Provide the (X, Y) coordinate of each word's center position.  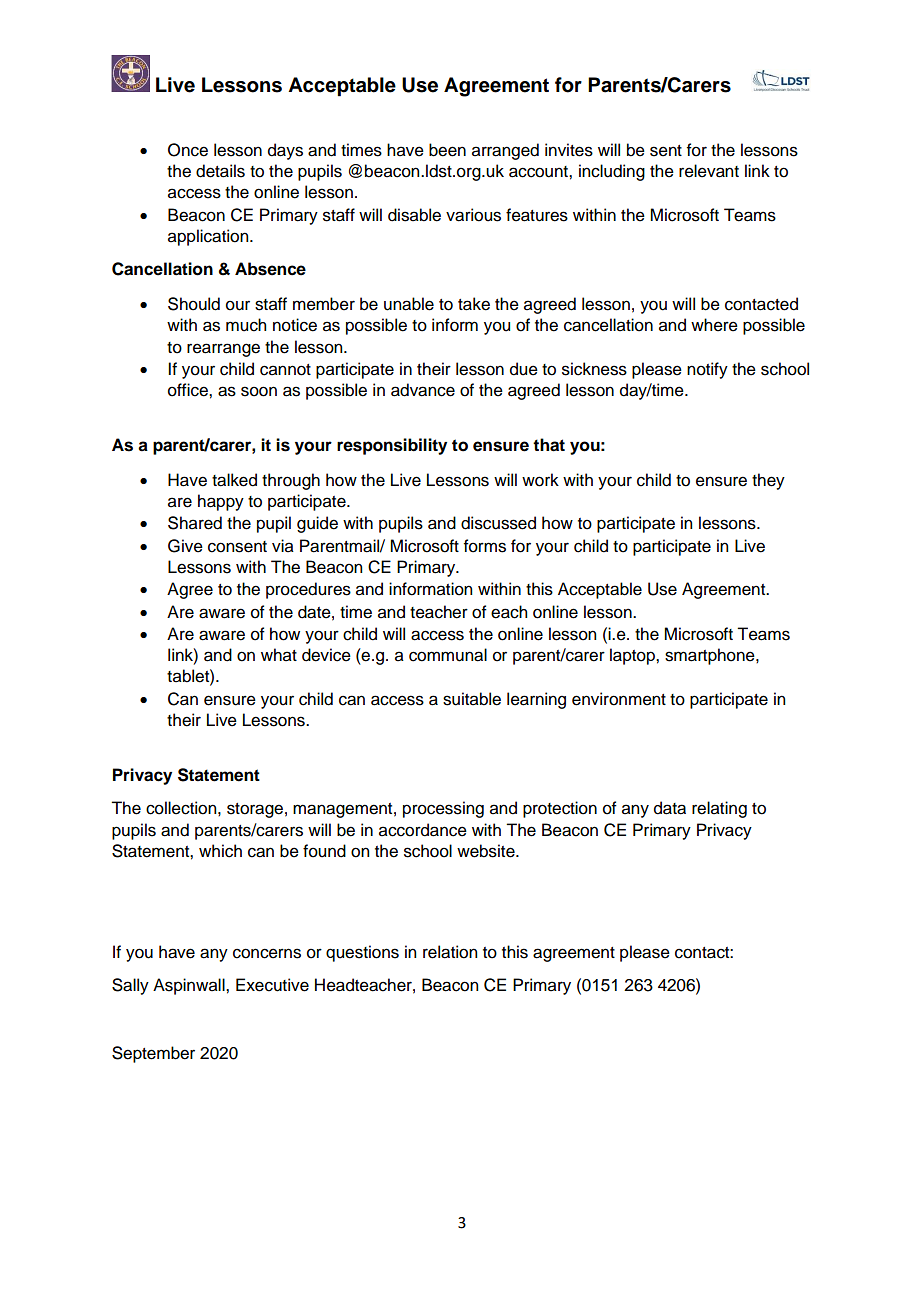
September (153, 1054)
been (447, 150)
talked (234, 480)
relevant (709, 171)
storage (255, 810)
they (768, 481)
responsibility (392, 446)
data (670, 808)
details (220, 171)
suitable (472, 699)
